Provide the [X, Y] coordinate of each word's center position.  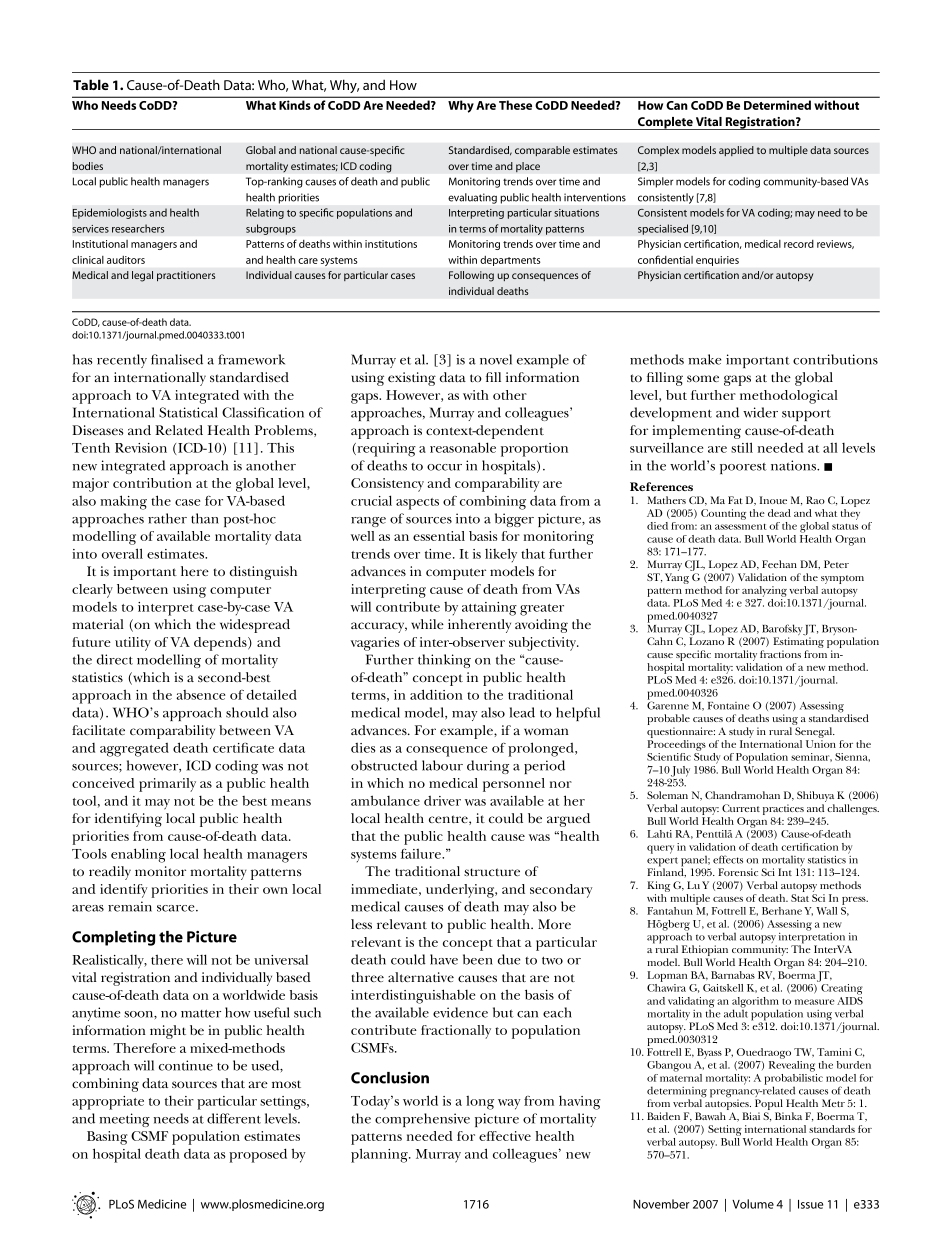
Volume [753, 1204]
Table [91, 84]
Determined [777, 105]
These [515, 105]
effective [505, 1136]
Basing [107, 1138]
